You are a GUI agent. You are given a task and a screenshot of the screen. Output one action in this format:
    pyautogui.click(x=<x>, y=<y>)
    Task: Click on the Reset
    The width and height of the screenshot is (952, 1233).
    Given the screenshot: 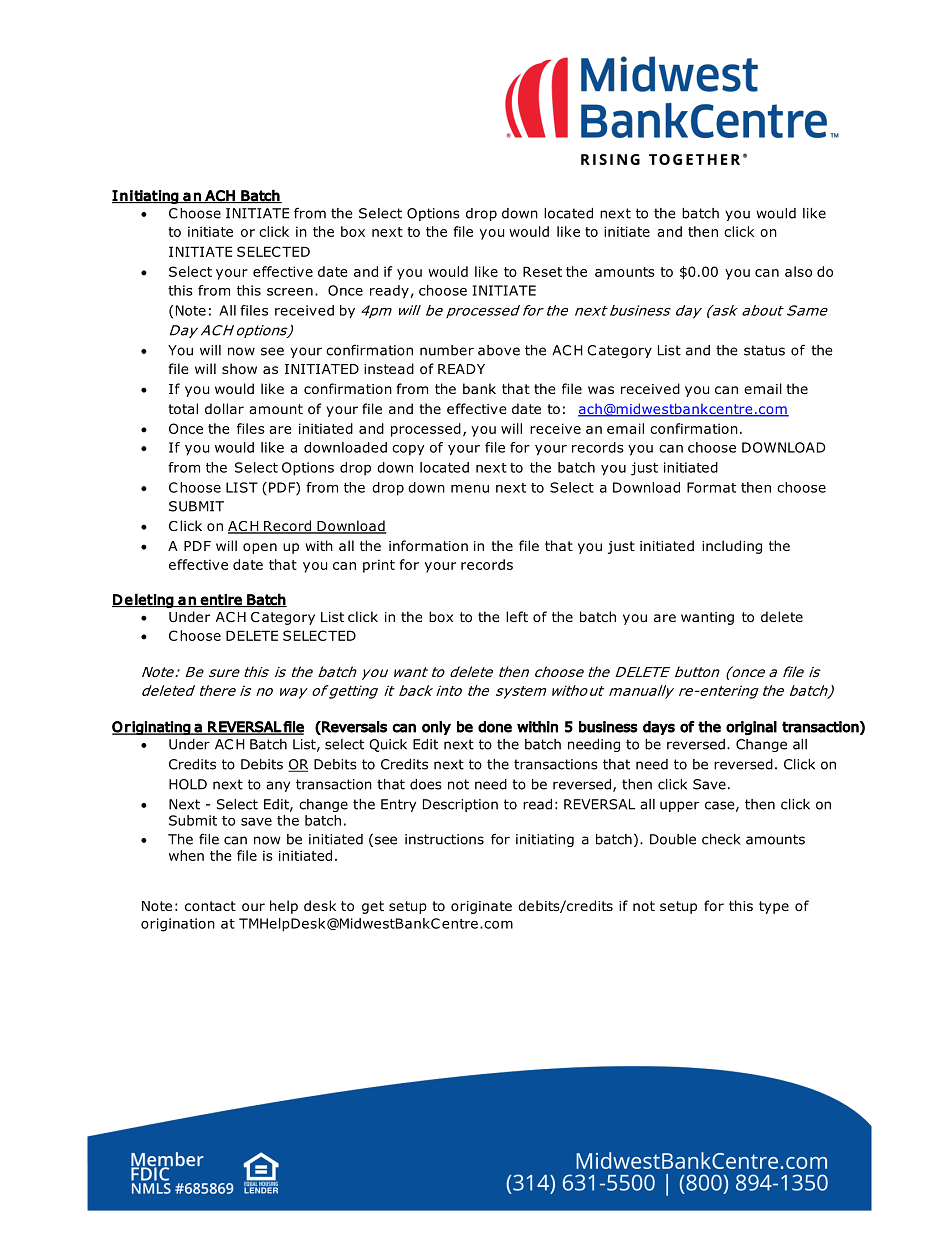 What is the action you would take?
    pyautogui.click(x=542, y=271)
